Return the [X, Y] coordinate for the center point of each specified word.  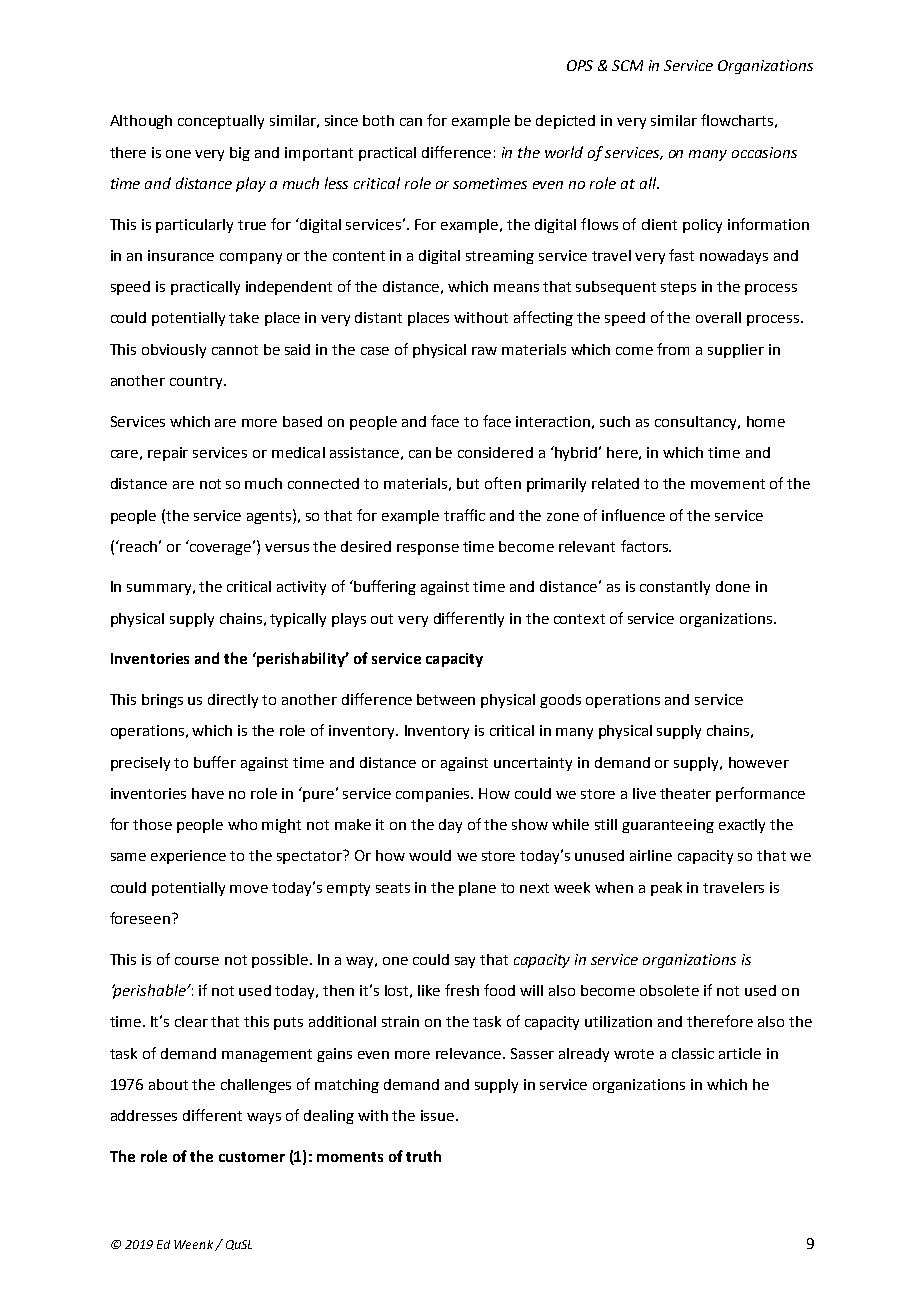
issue [439, 1115]
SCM [627, 65]
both [378, 120]
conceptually [221, 122]
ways [264, 1118]
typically [298, 620]
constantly [675, 588]
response [428, 549]
